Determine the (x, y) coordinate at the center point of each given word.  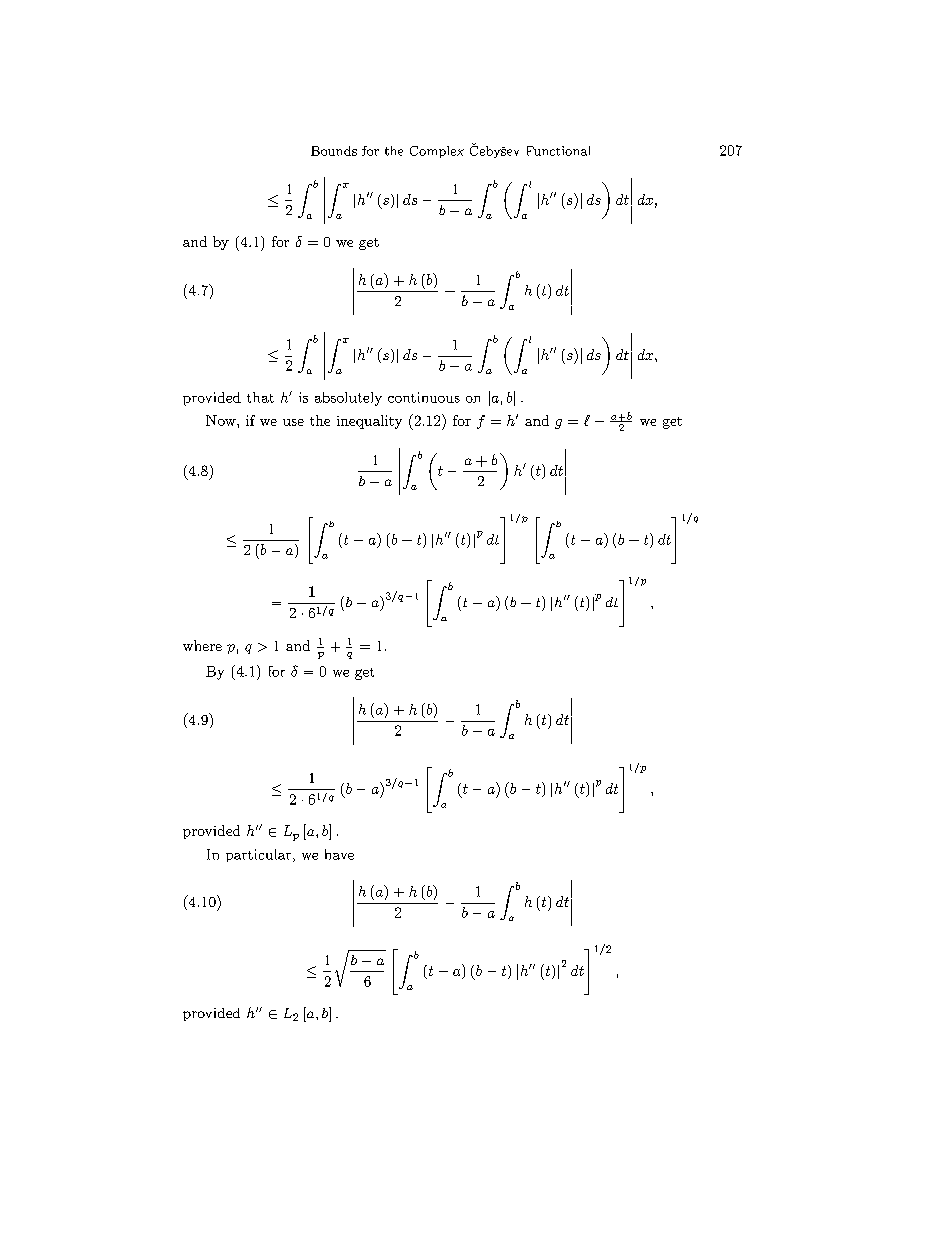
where (202, 645)
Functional (558, 151)
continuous (424, 397)
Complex (437, 152)
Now (222, 420)
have (339, 854)
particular (260, 855)
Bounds (334, 151)
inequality (369, 422)
